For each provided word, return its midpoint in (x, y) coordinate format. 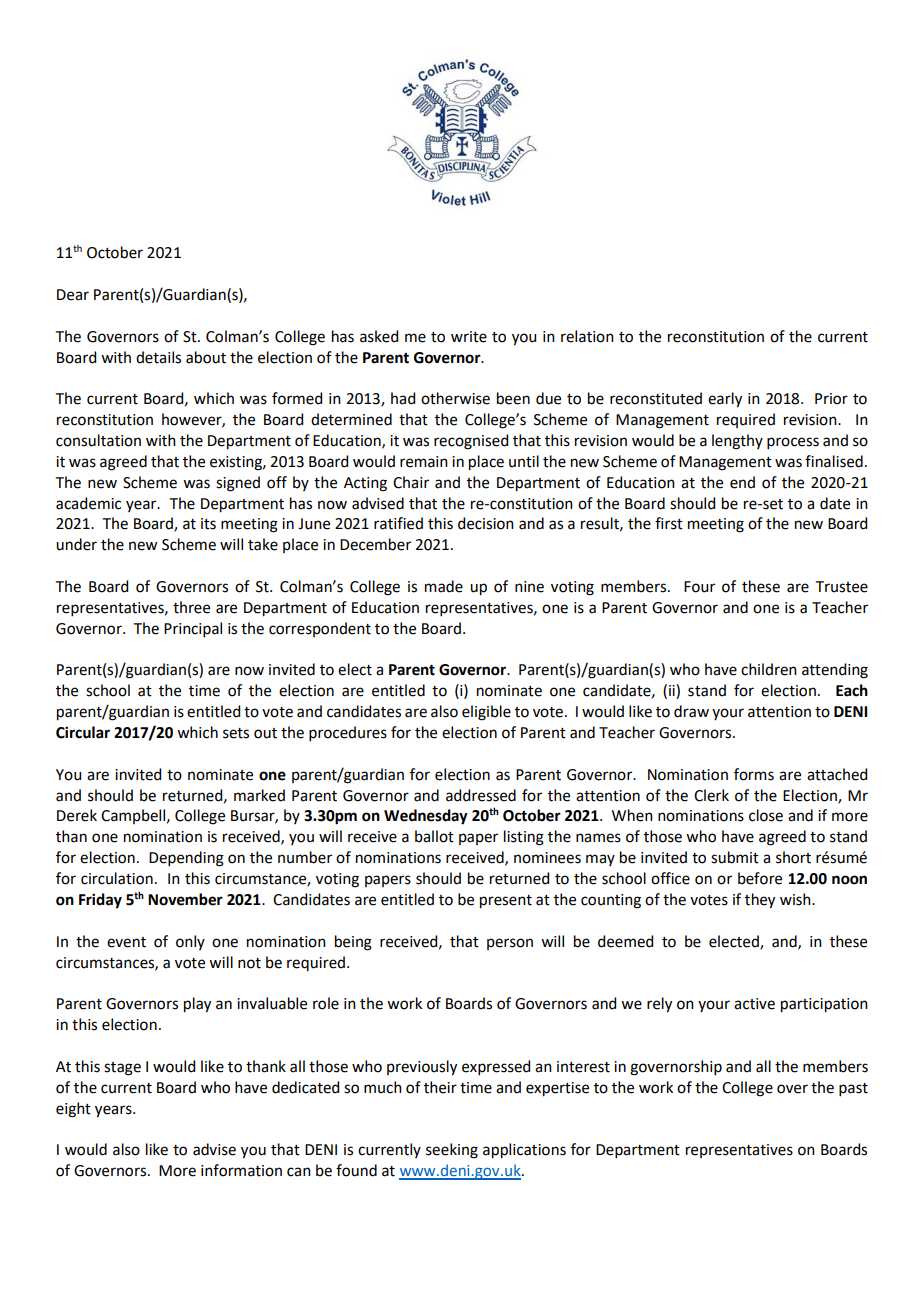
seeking (452, 1151)
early (725, 400)
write (469, 337)
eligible (486, 713)
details (158, 357)
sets (236, 733)
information (241, 1170)
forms (754, 774)
